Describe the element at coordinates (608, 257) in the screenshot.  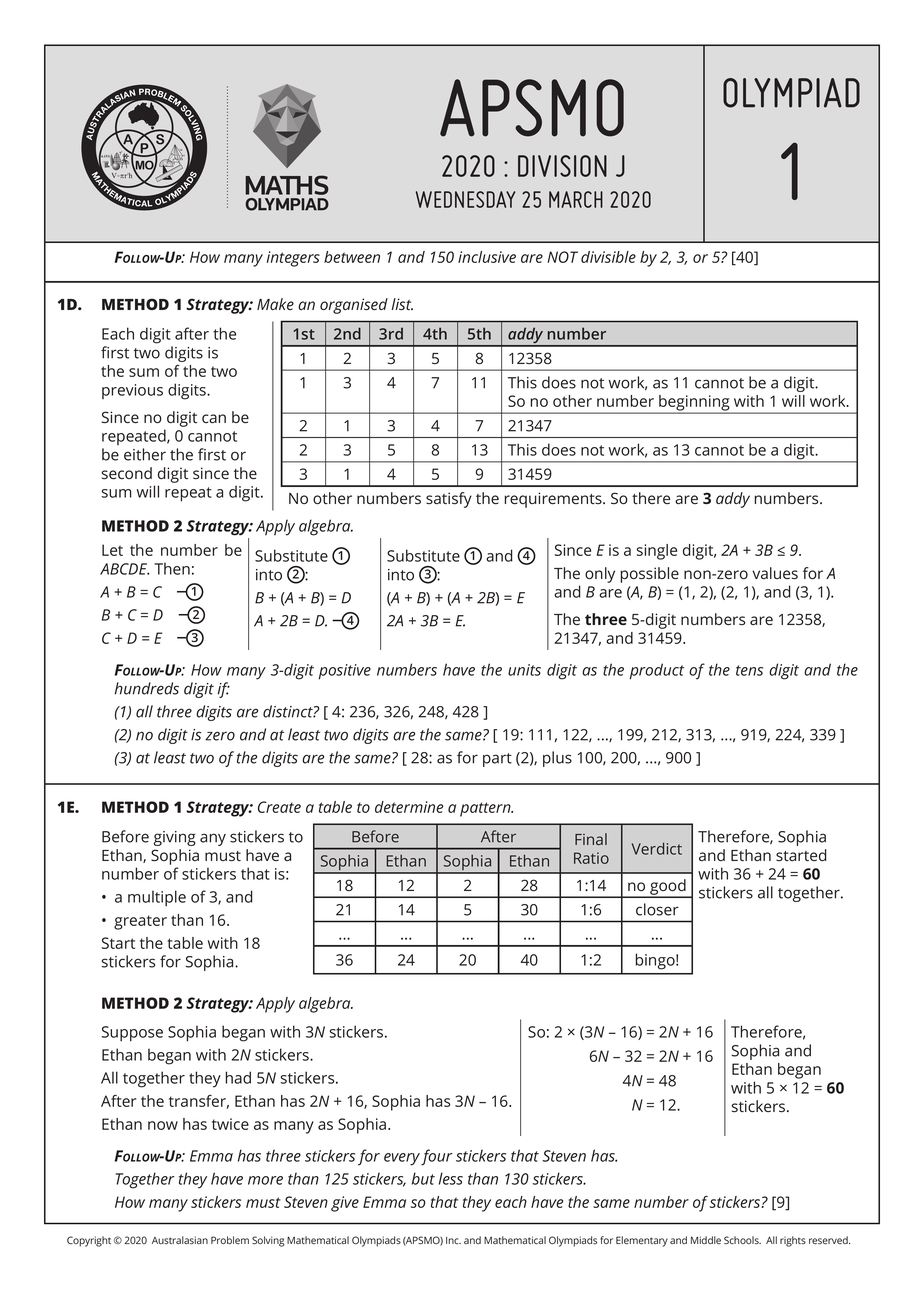
I see `divisible` at that location.
